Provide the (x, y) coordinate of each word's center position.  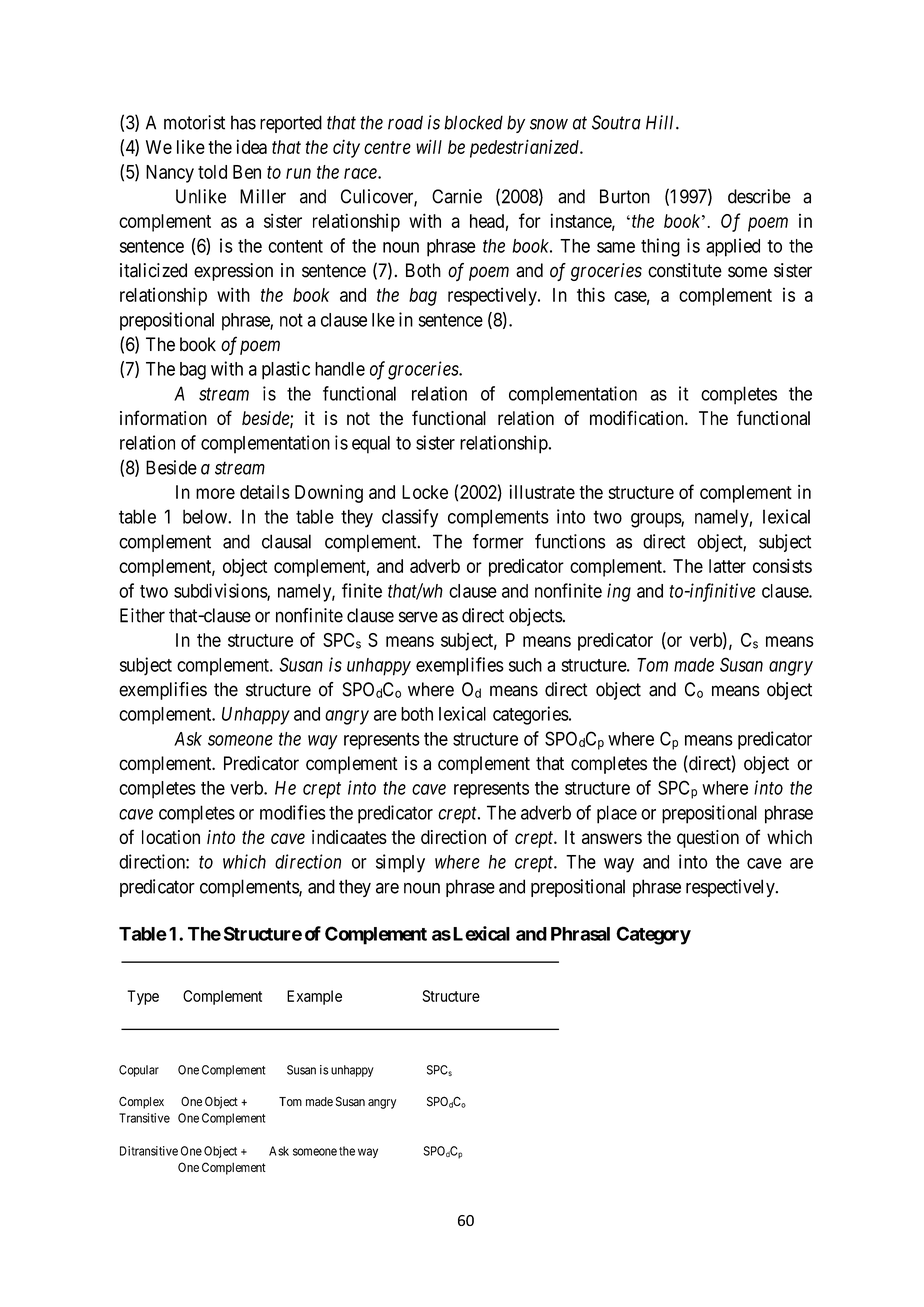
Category (653, 935)
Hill (661, 122)
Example (314, 997)
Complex (141, 1102)
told (212, 172)
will (429, 146)
